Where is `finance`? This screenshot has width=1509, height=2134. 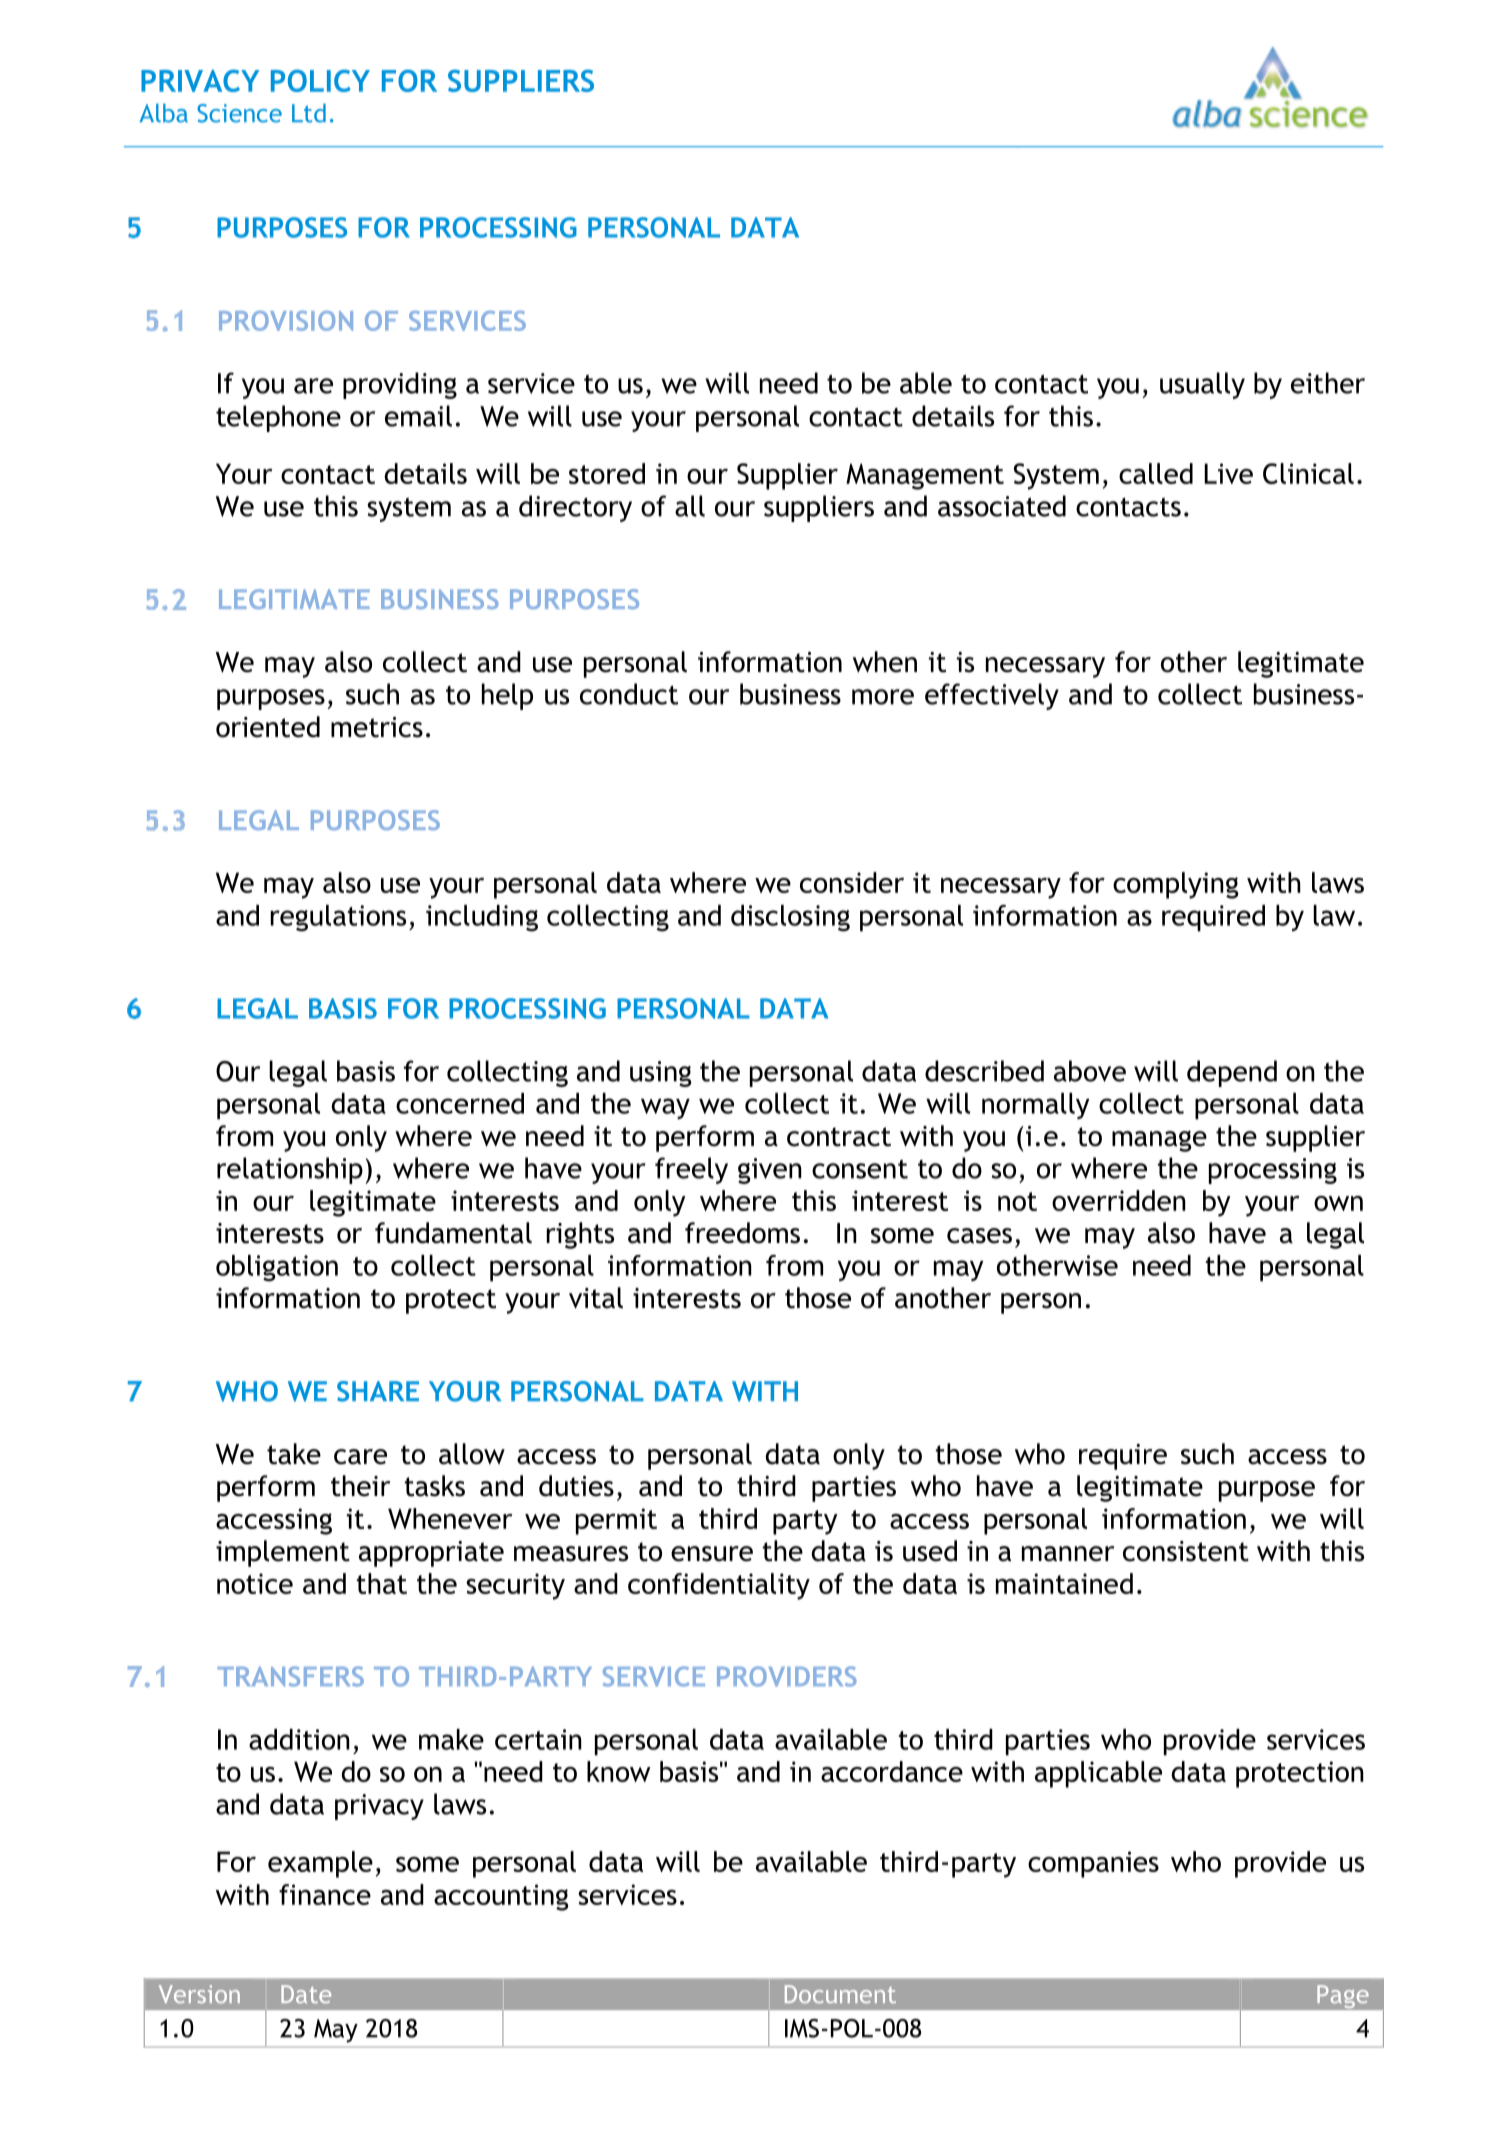 finance is located at coordinates (325, 1894).
